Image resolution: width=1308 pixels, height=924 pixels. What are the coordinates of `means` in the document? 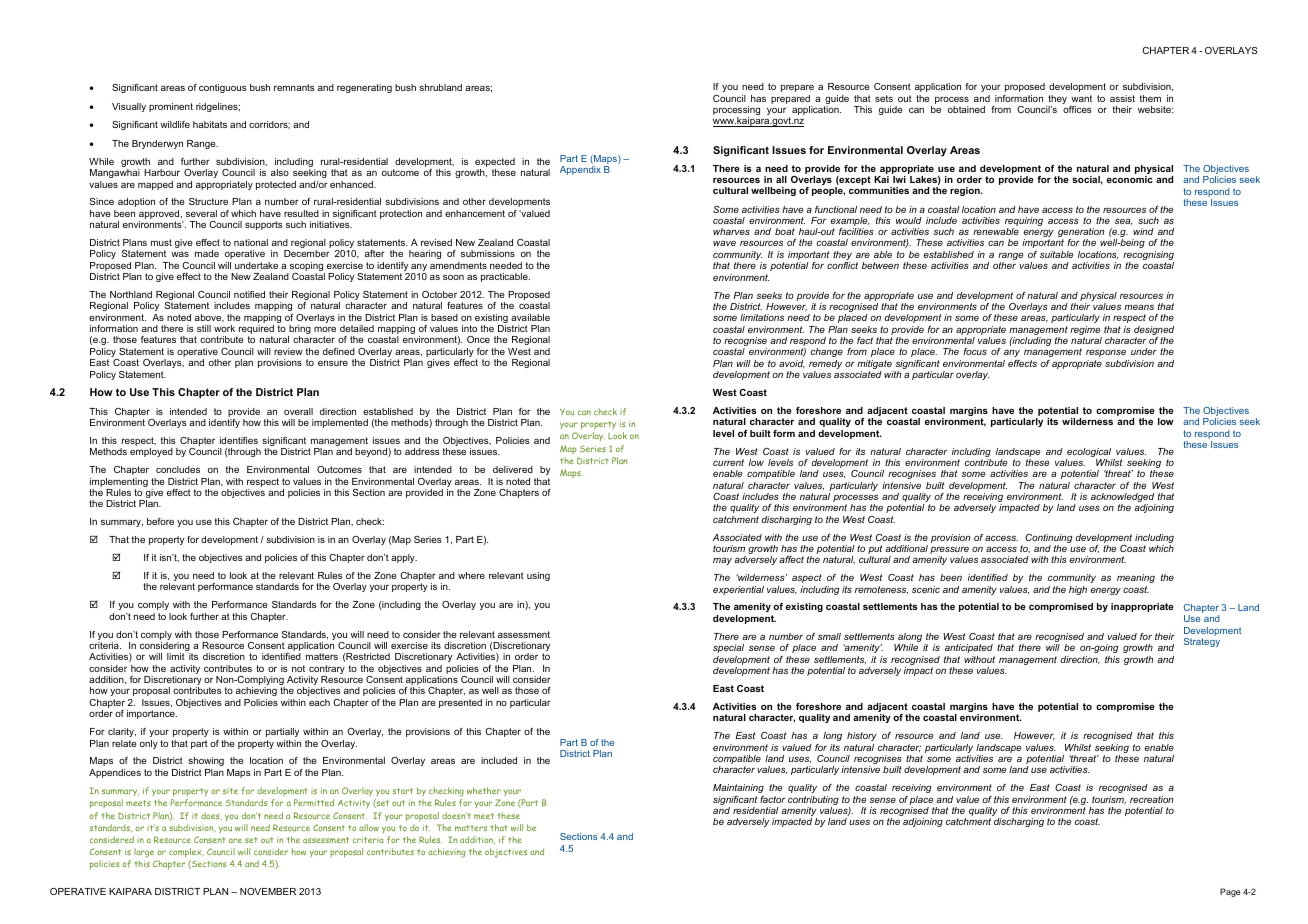 It's located at (1139, 307).
